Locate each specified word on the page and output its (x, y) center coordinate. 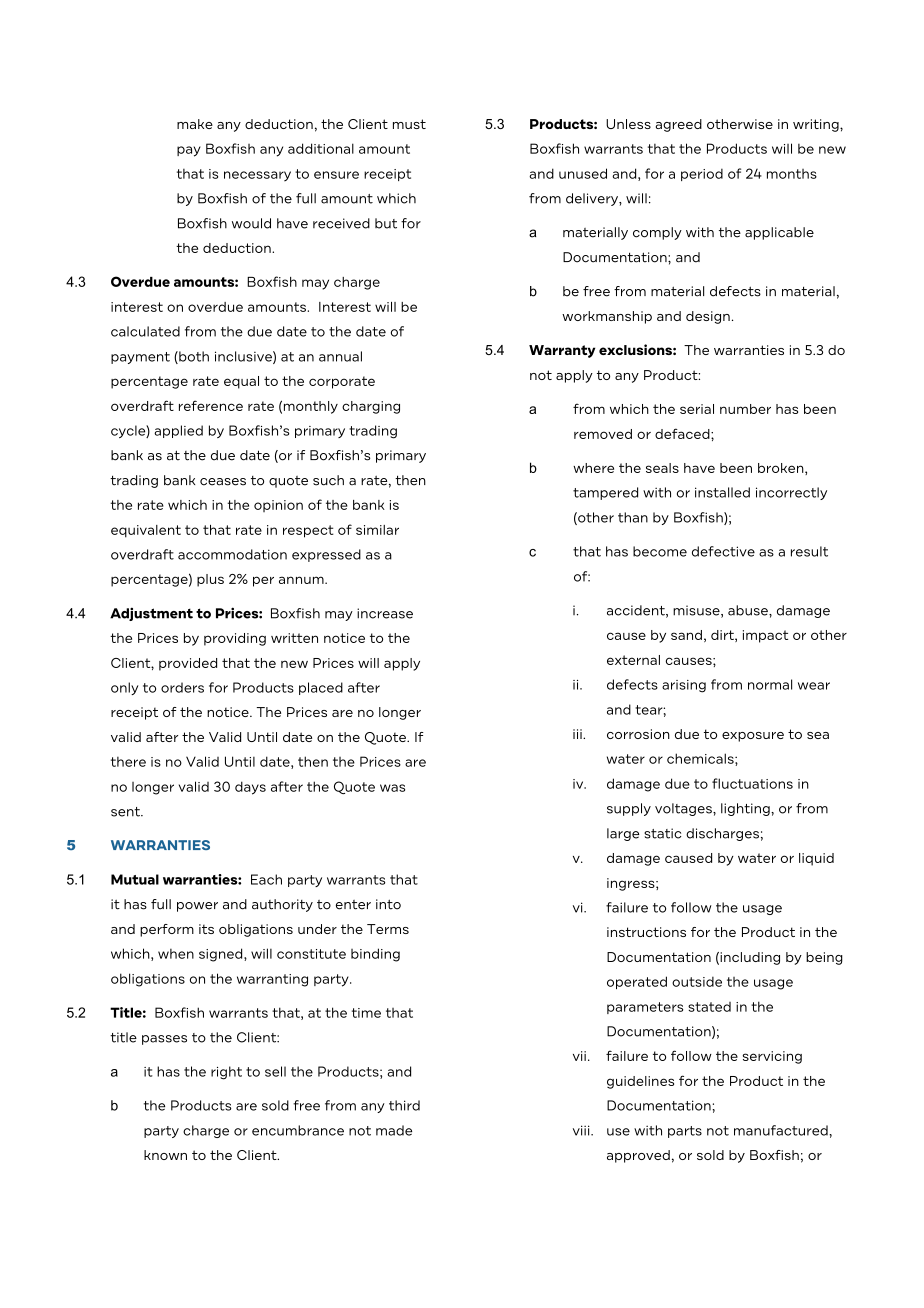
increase (385, 613)
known (165, 1155)
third (404, 1105)
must (409, 124)
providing (235, 639)
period (702, 174)
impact (765, 636)
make (195, 124)
